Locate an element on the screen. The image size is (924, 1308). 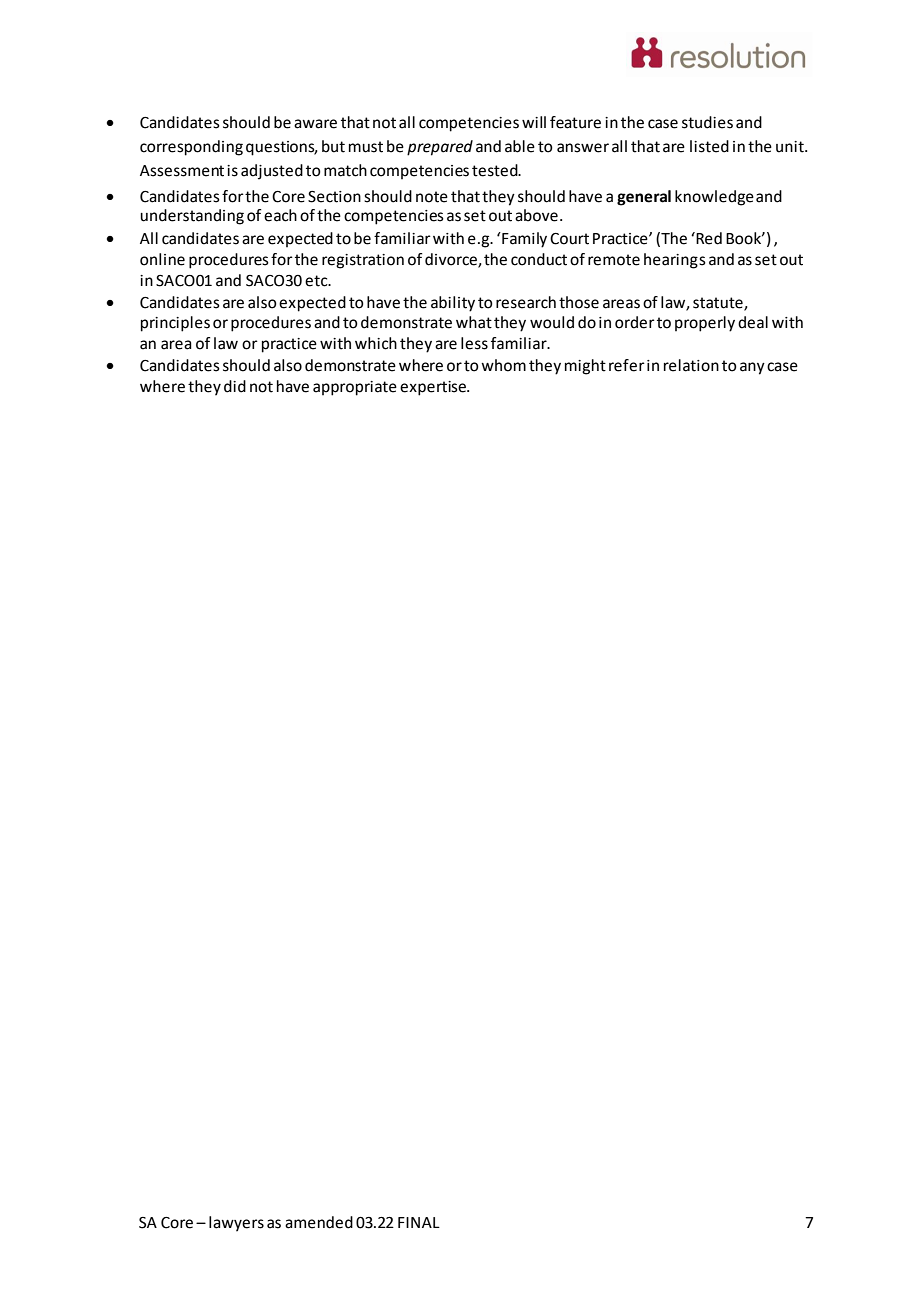
FINAL is located at coordinates (419, 1222).
